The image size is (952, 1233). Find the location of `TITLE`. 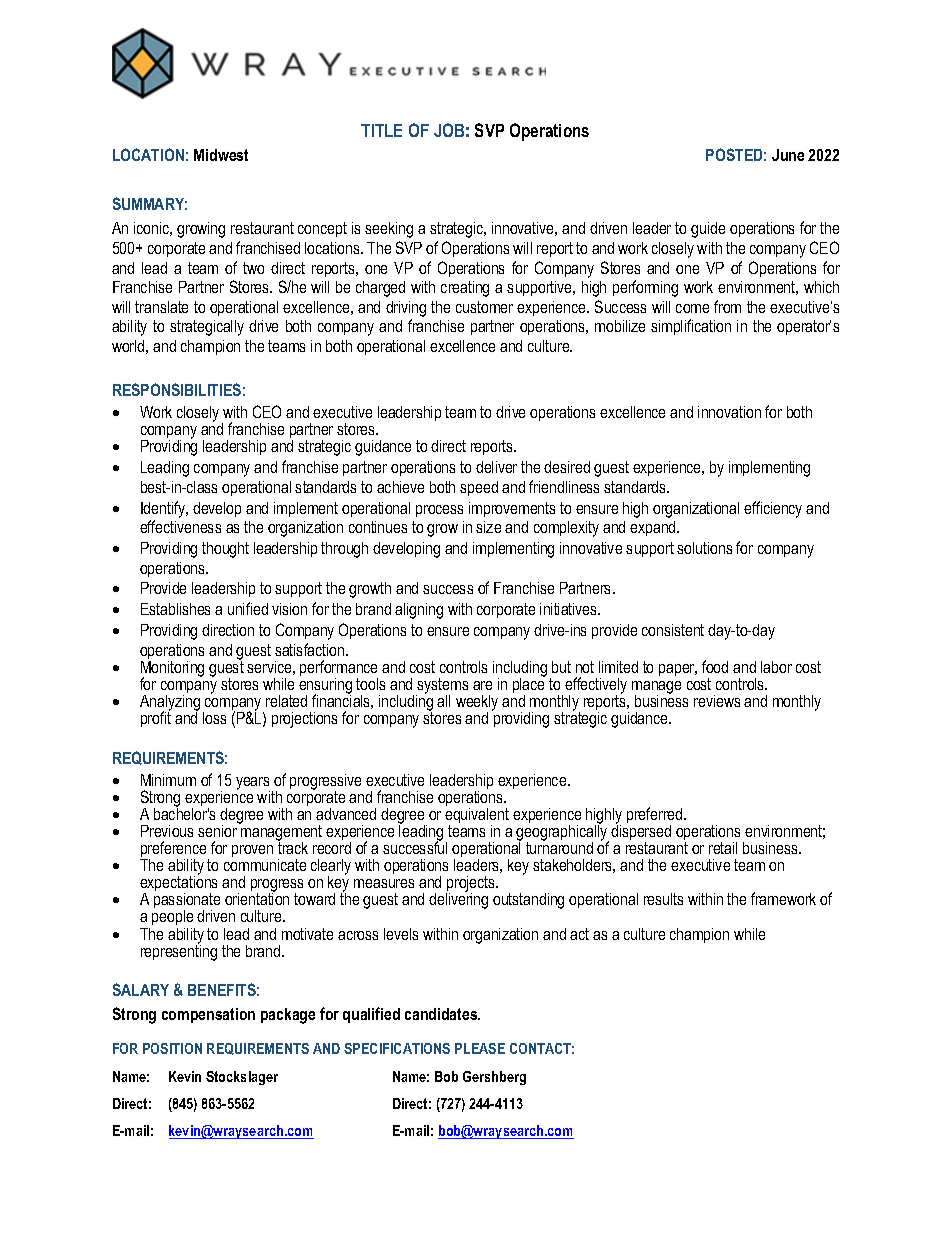

TITLE is located at coordinates (381, 130).
